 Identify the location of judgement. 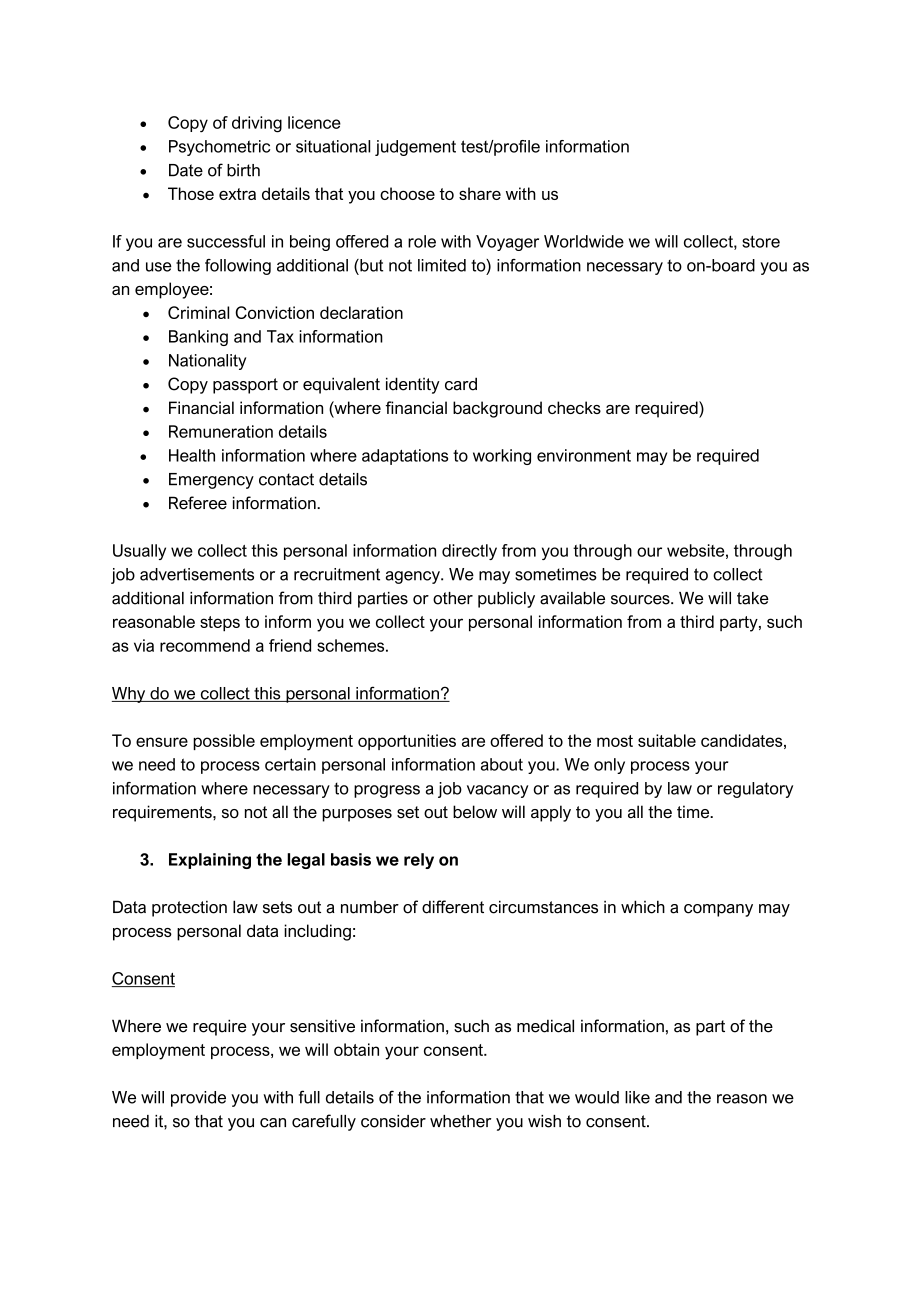
(415, 148).
